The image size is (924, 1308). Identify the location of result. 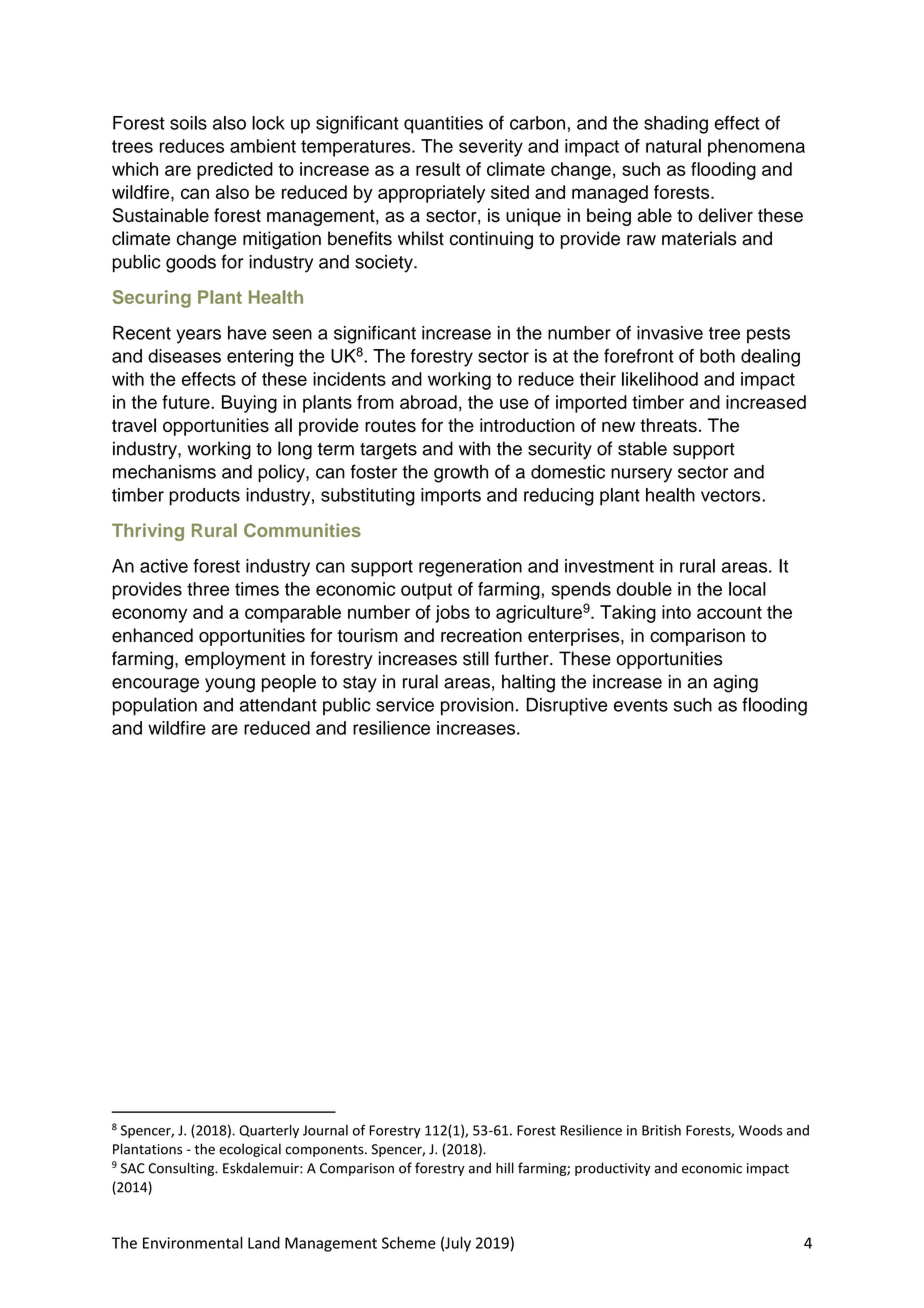
(438, 169).
